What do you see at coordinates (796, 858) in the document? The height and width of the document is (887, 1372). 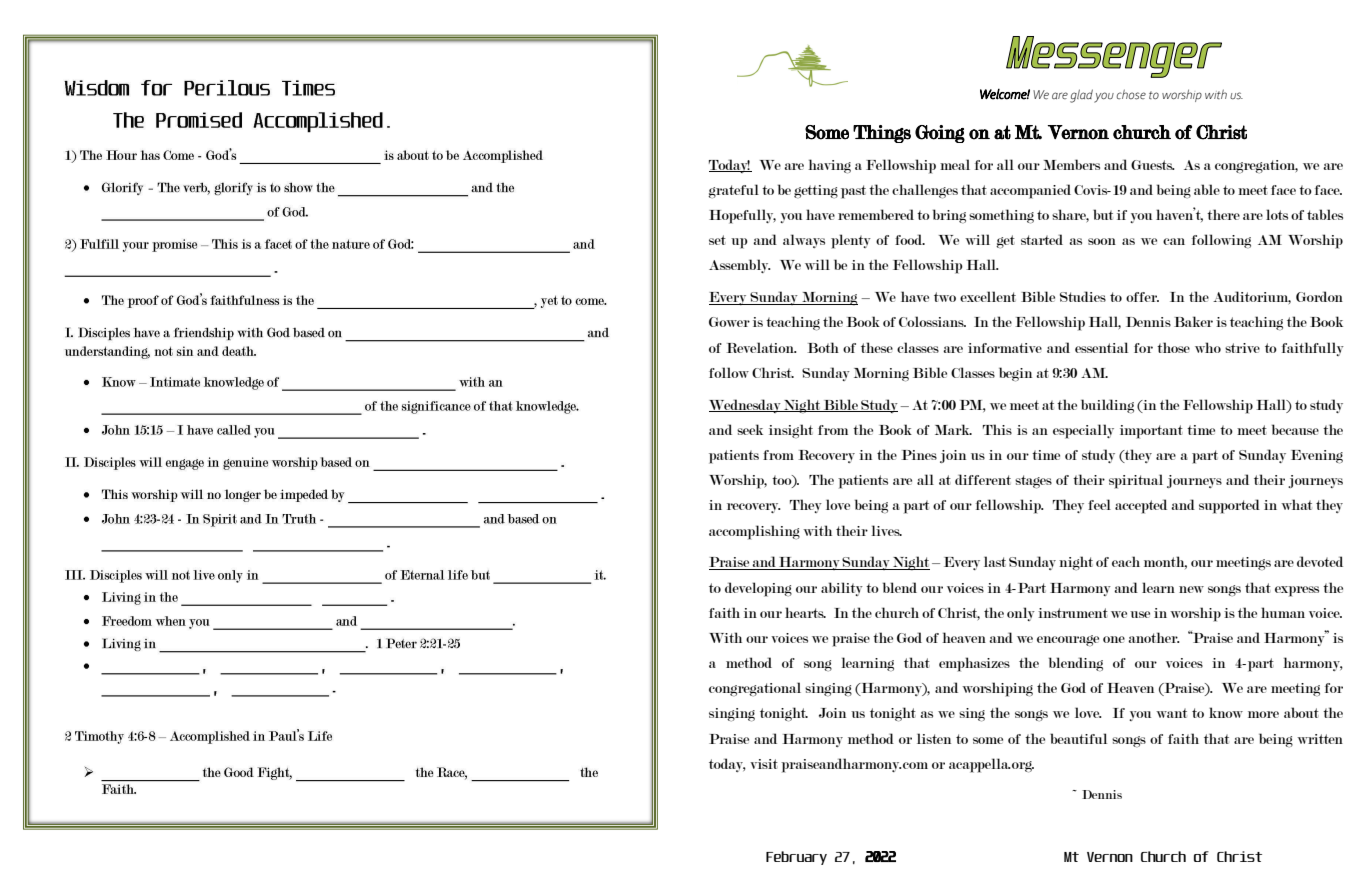 I see `February` at bounding box center [796, 858].
